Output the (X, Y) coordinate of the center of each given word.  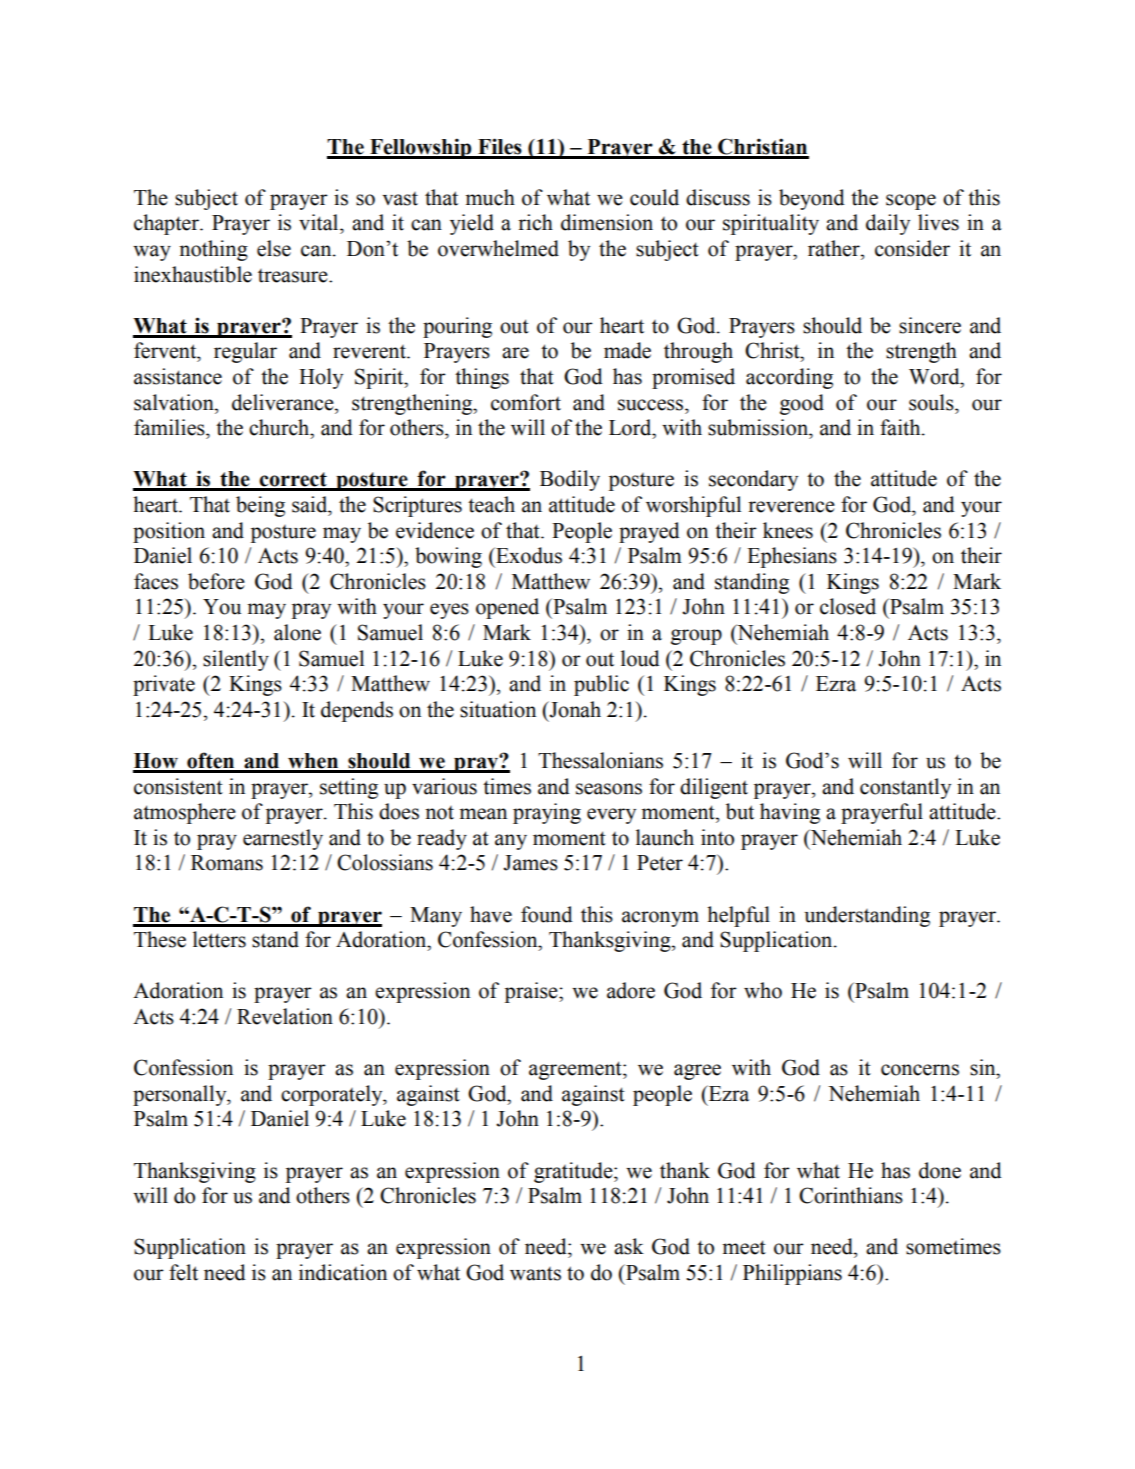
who (763, 990)
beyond (812, 199)
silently (236, 660)
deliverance (284, 402)
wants (535, 1274)
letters (219, 939)
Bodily (570, 480)
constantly (905, 788)
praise (532, 992)
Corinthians (851, 1195)
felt (183, 1272)
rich (535, 222)
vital (320, 222)
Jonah (574, 709)
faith (901, 427)
